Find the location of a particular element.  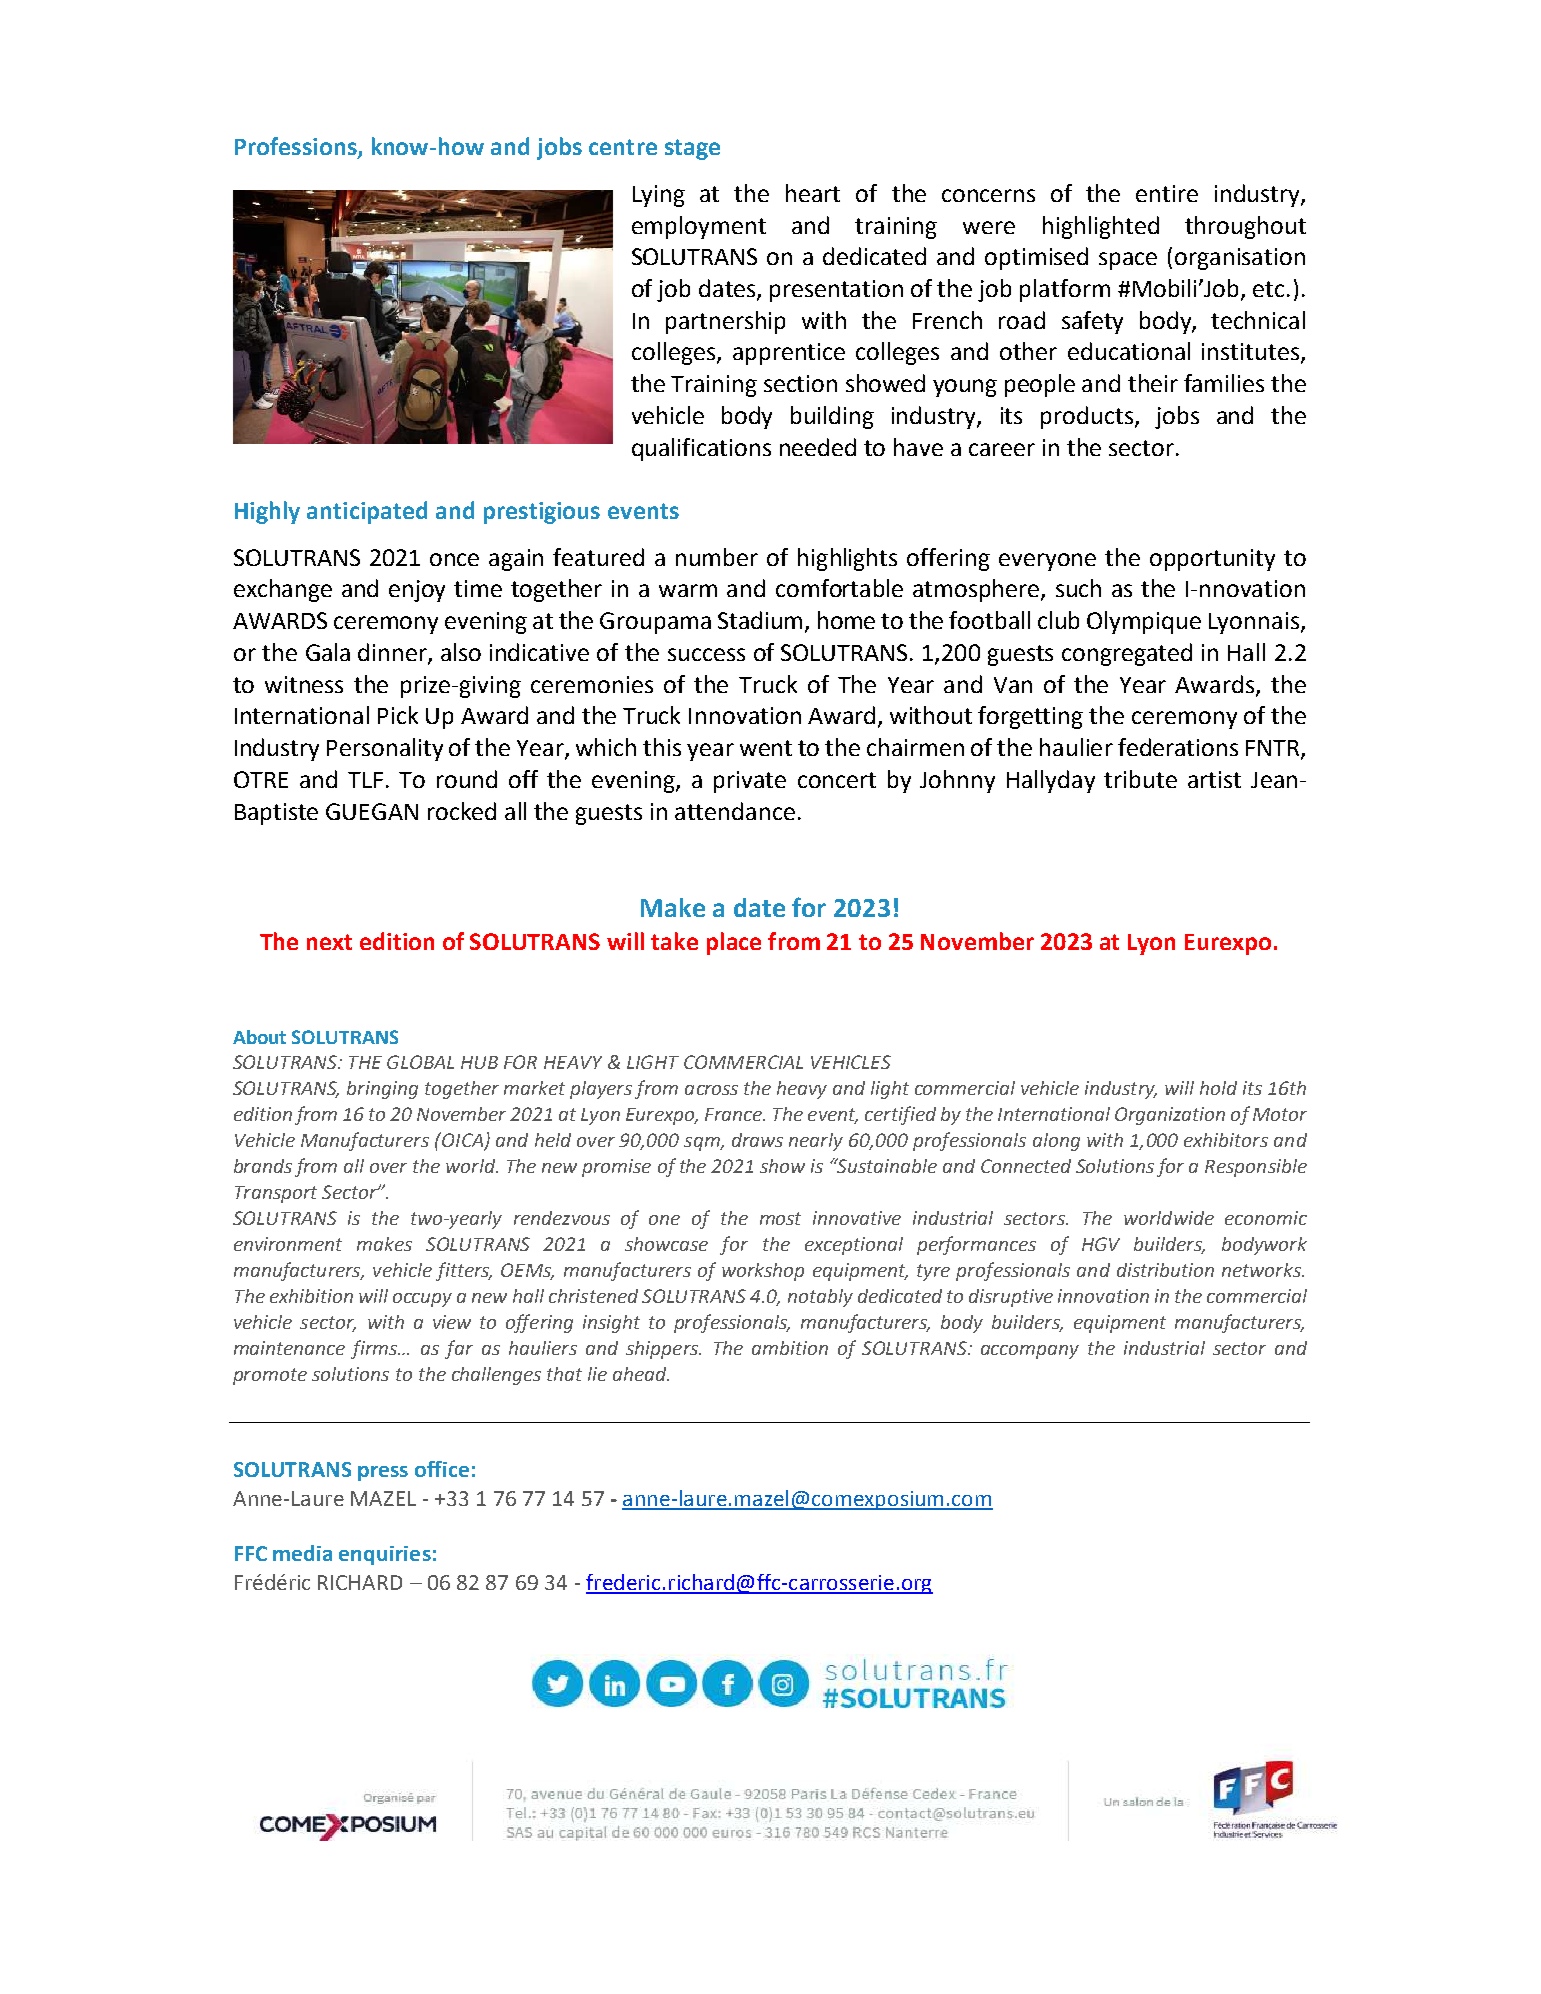

heart is located at coordinates (813, 193).
